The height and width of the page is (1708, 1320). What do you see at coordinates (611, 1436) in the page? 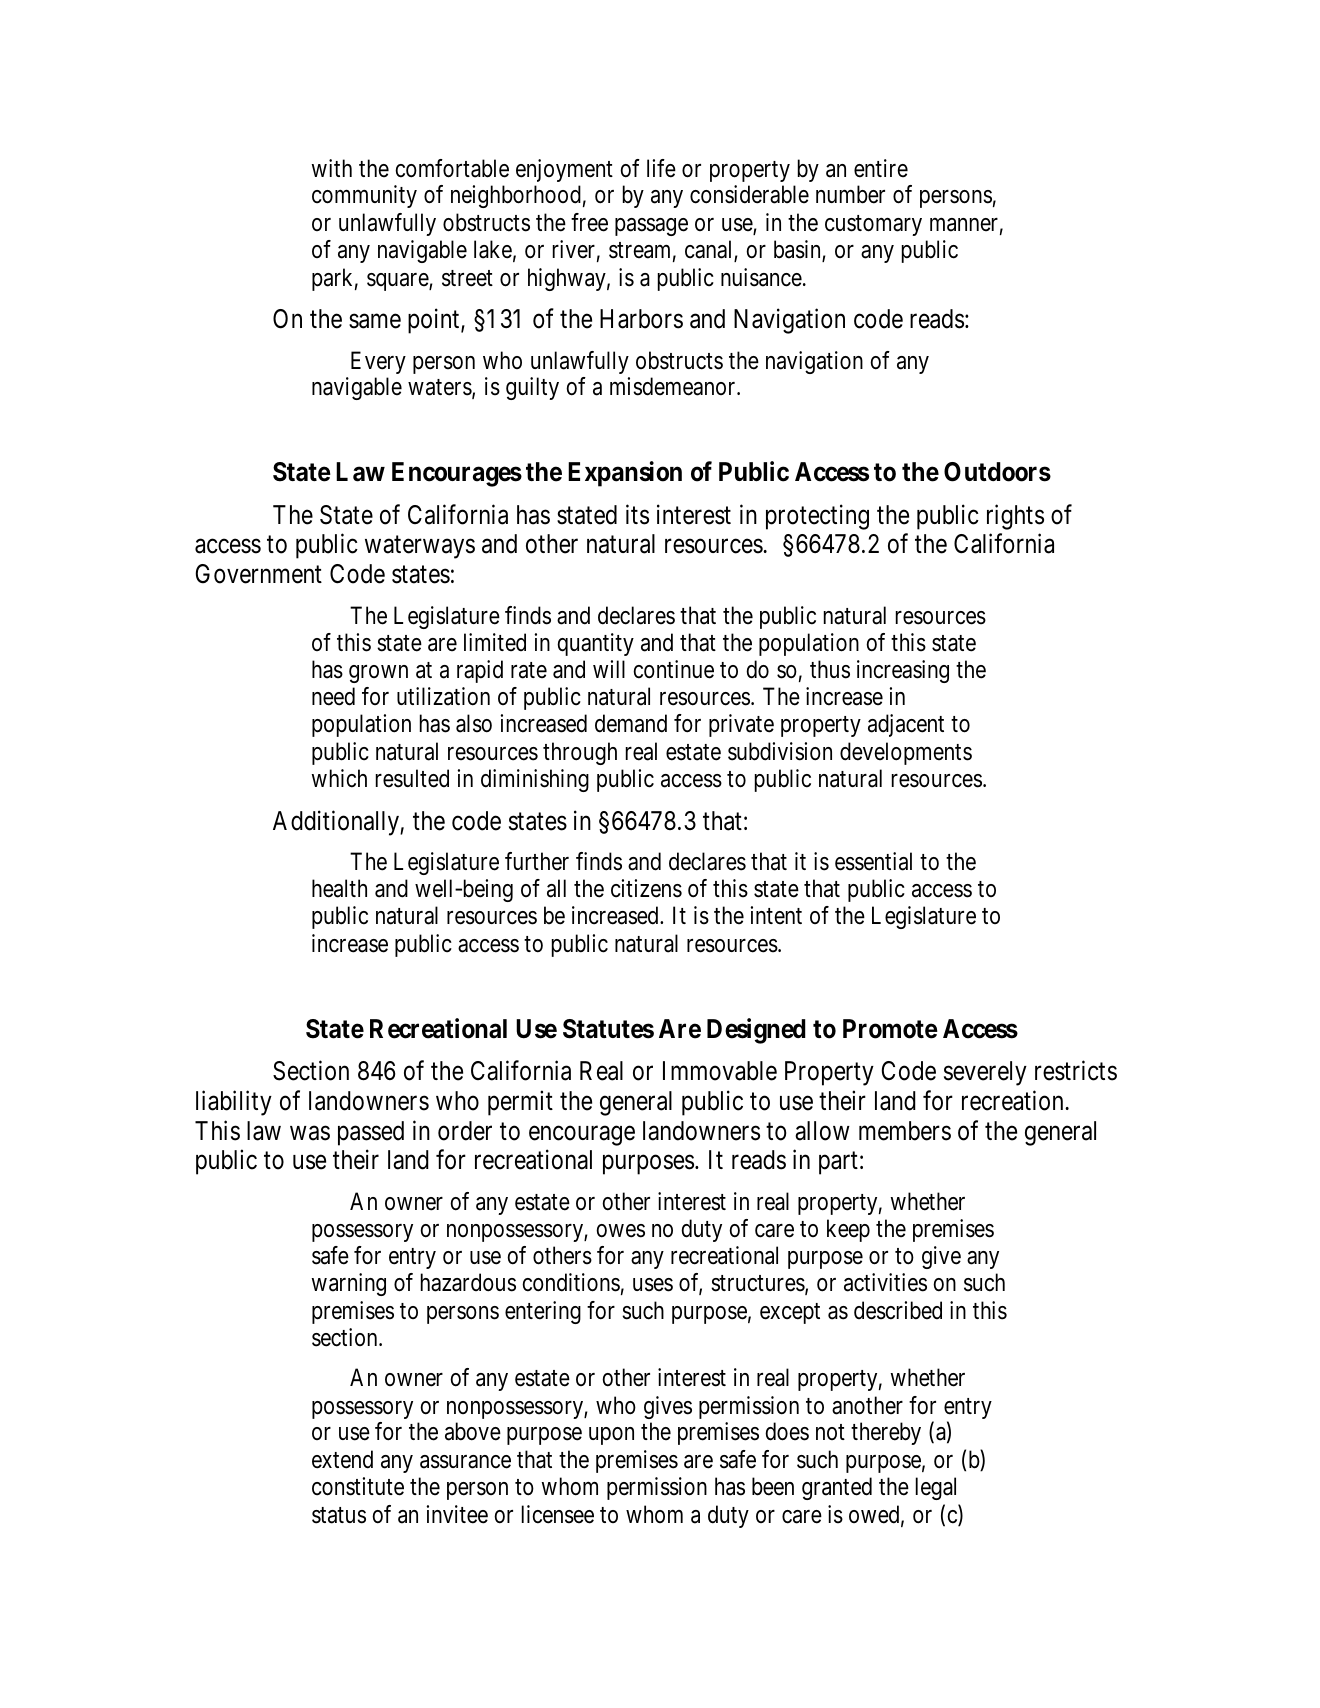
I see `upon` at bounding box center [611, 1436].
